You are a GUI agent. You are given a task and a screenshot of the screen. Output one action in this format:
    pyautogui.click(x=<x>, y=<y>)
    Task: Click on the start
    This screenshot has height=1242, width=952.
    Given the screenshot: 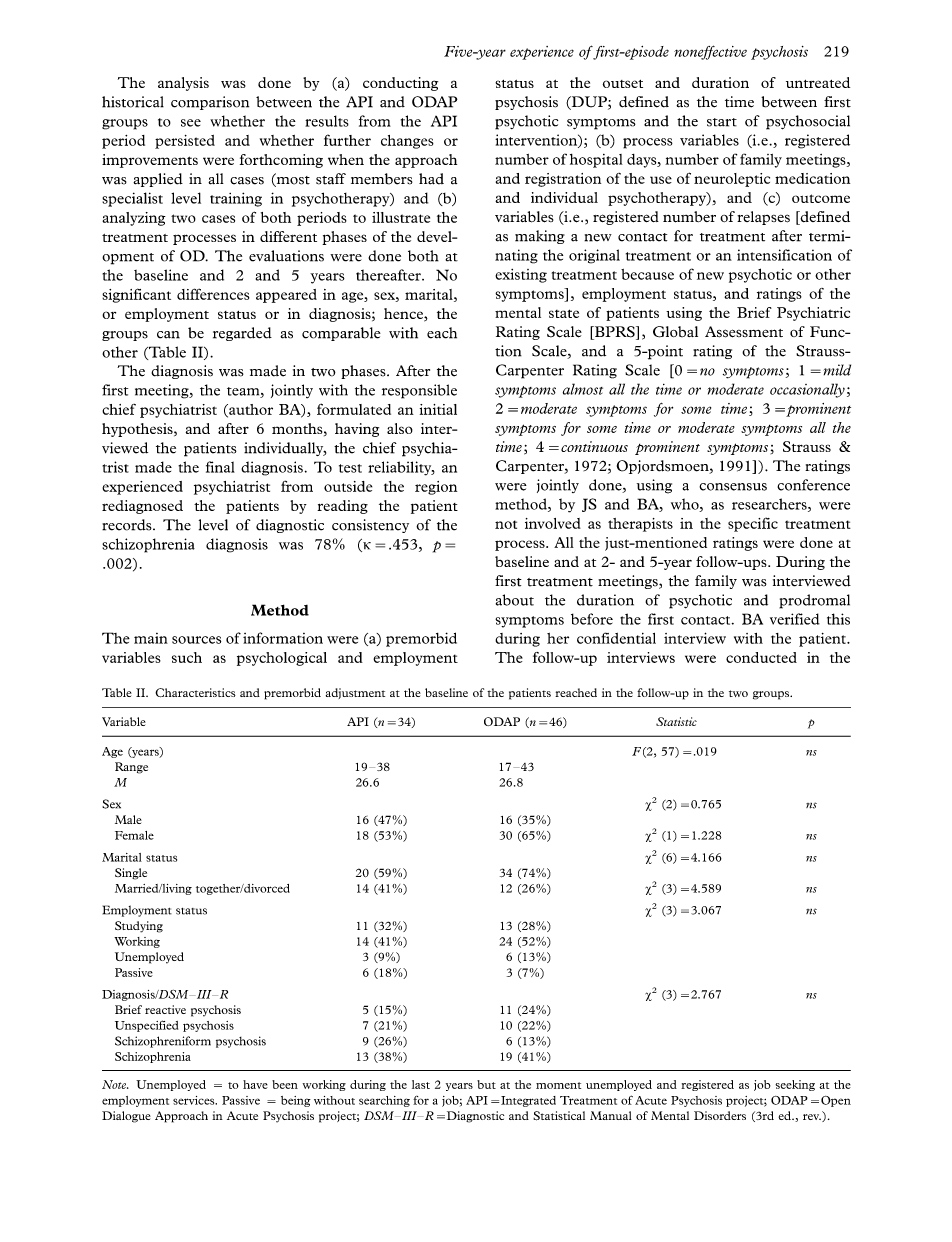 What is the action you would take?
    pyautogui.click(x=722, y=122)
